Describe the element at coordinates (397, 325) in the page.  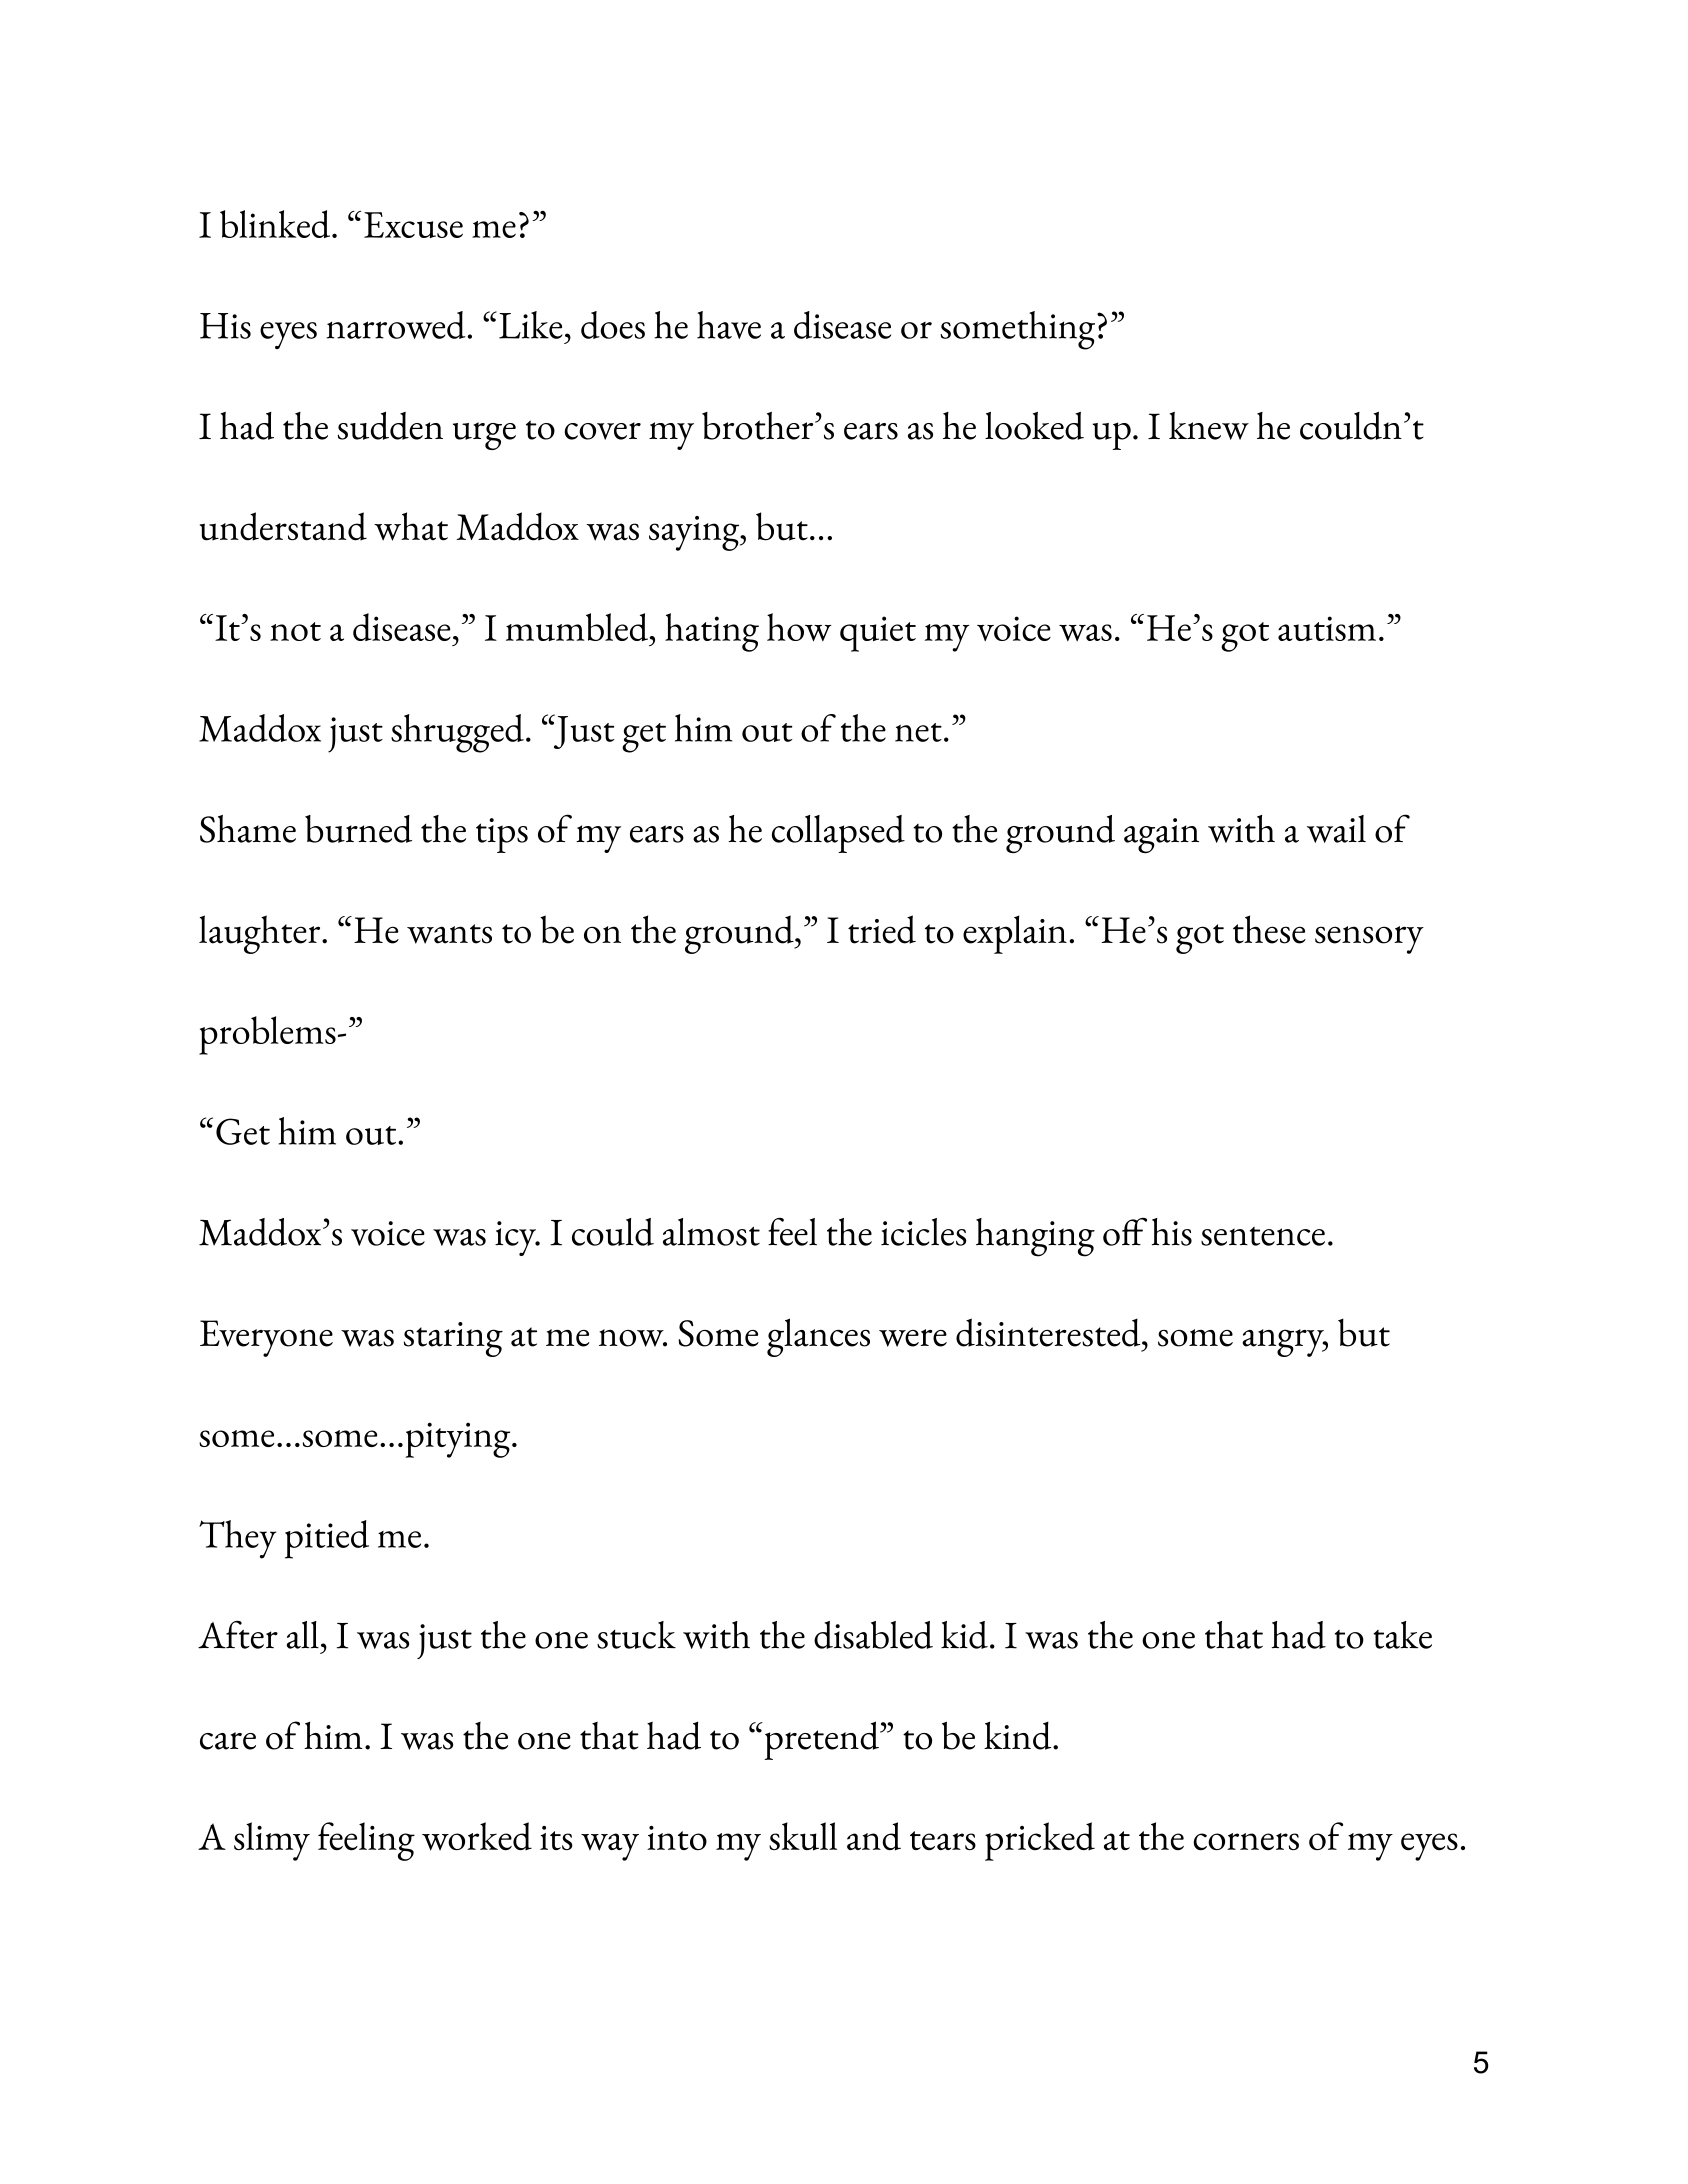
I see `narrowed` at that location.
